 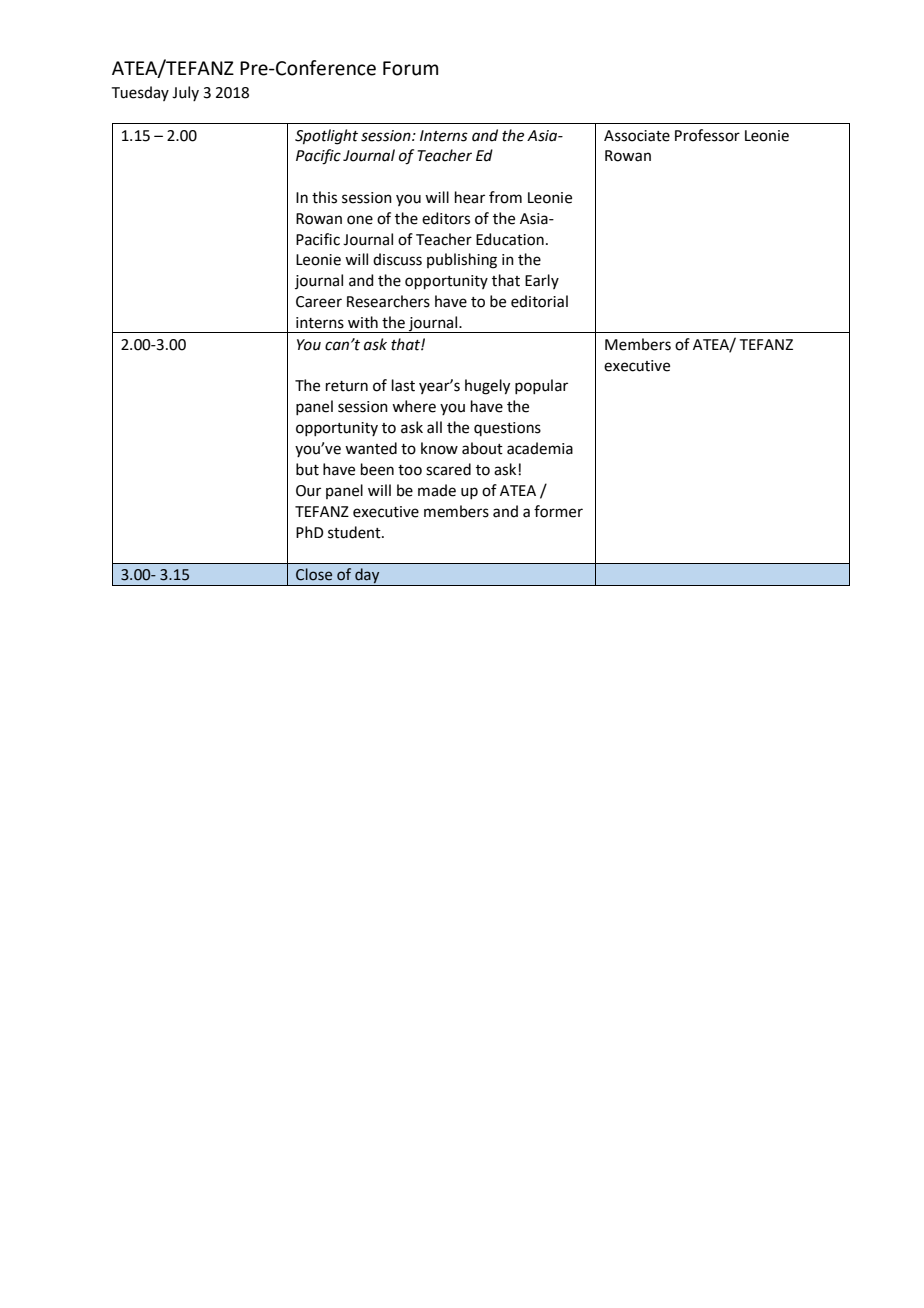 What do you see at coordinates (637, 136) in the screenshot?
I see `Associate` at bounding box center [637, 136].
